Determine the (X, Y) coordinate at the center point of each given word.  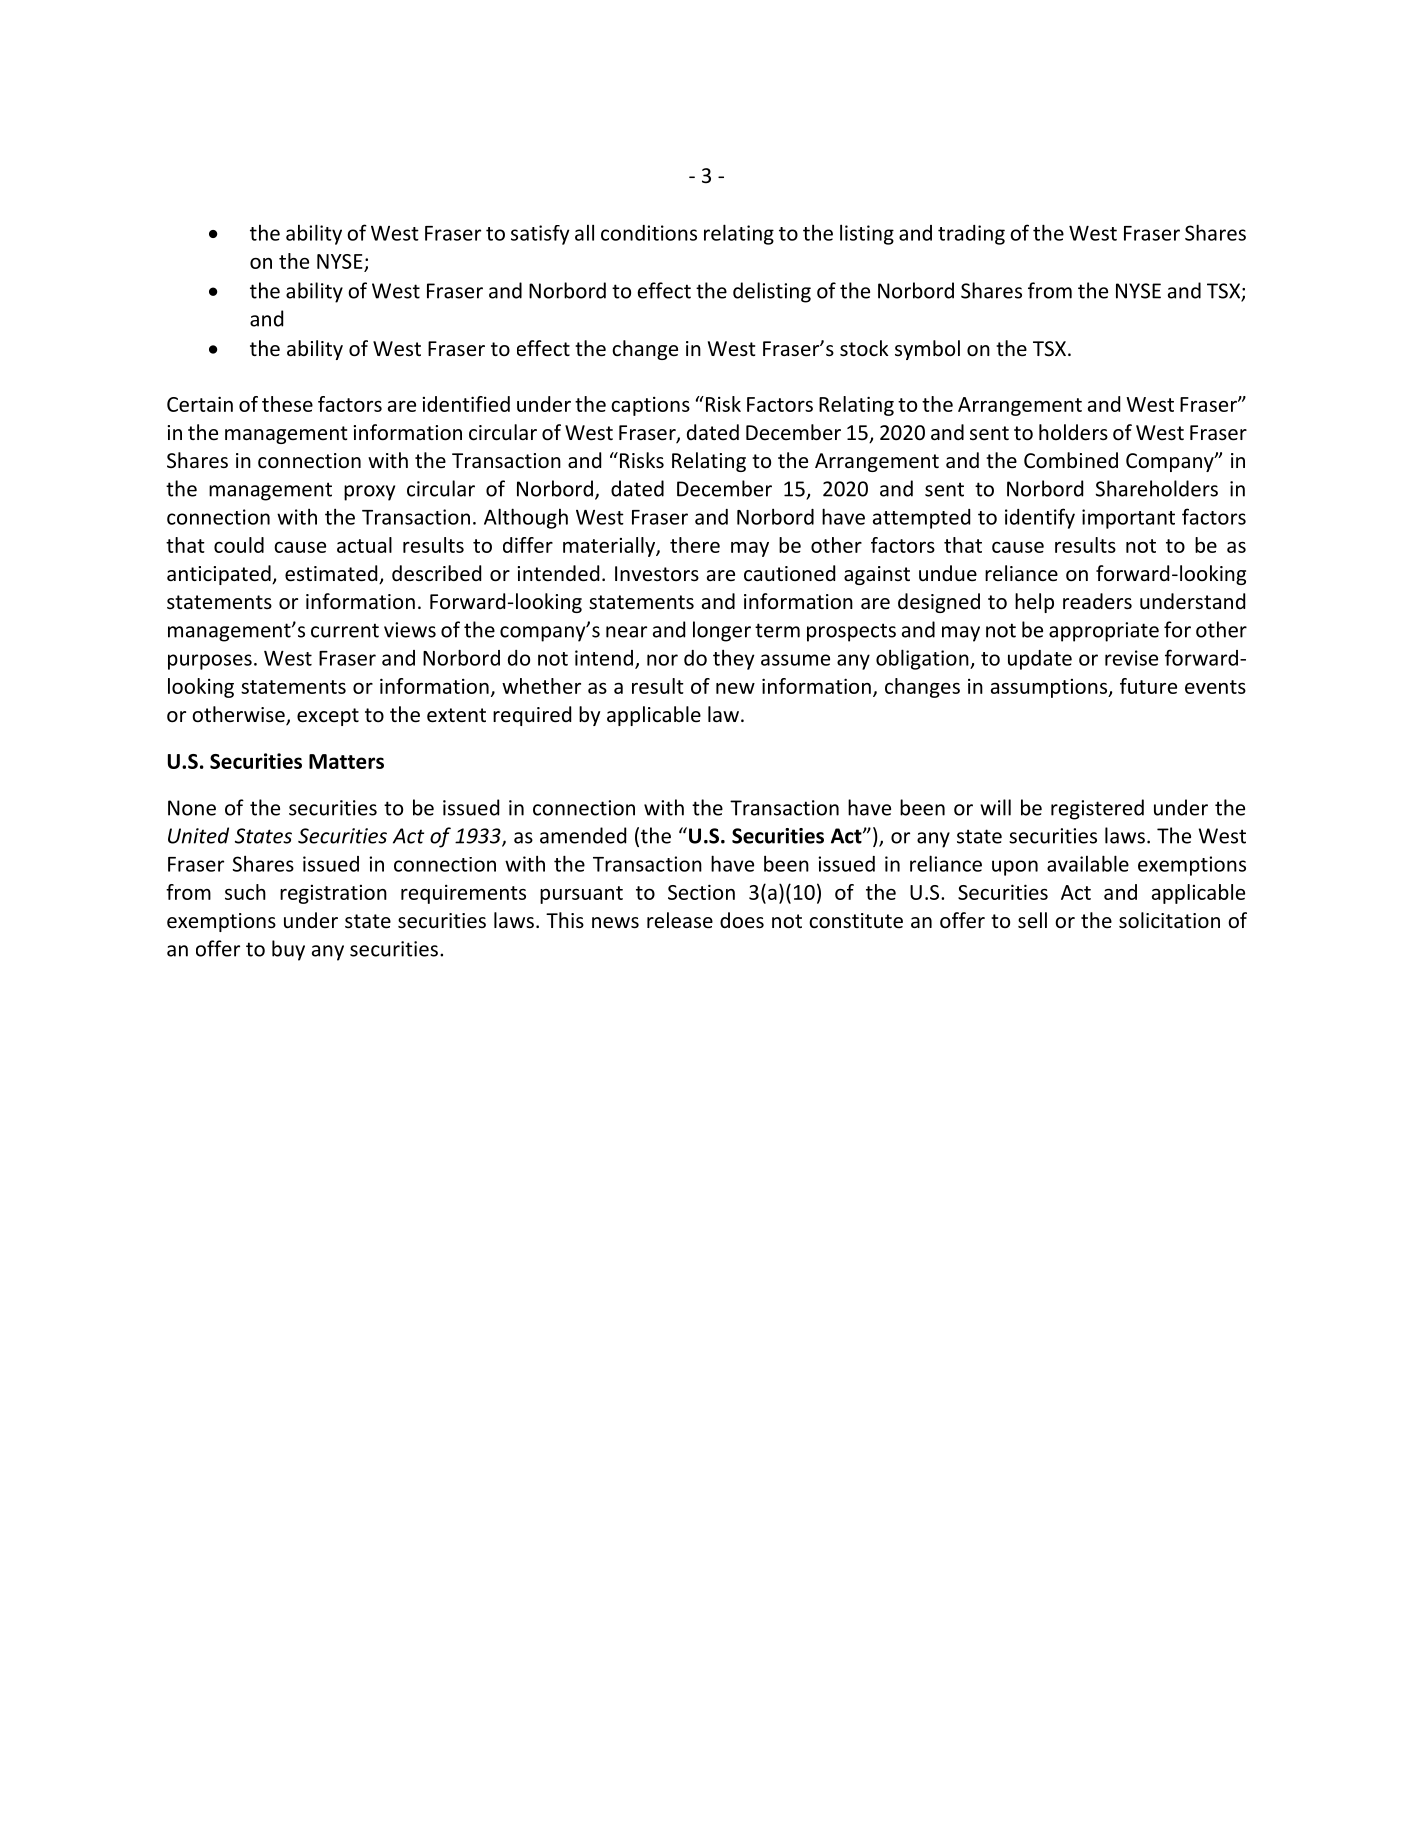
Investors (657, 573)
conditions (649, 233)
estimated (332, 574)
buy (288, 950)
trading (971, 235)
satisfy (540, 235)
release (680, 920)
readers (1097, 601)
